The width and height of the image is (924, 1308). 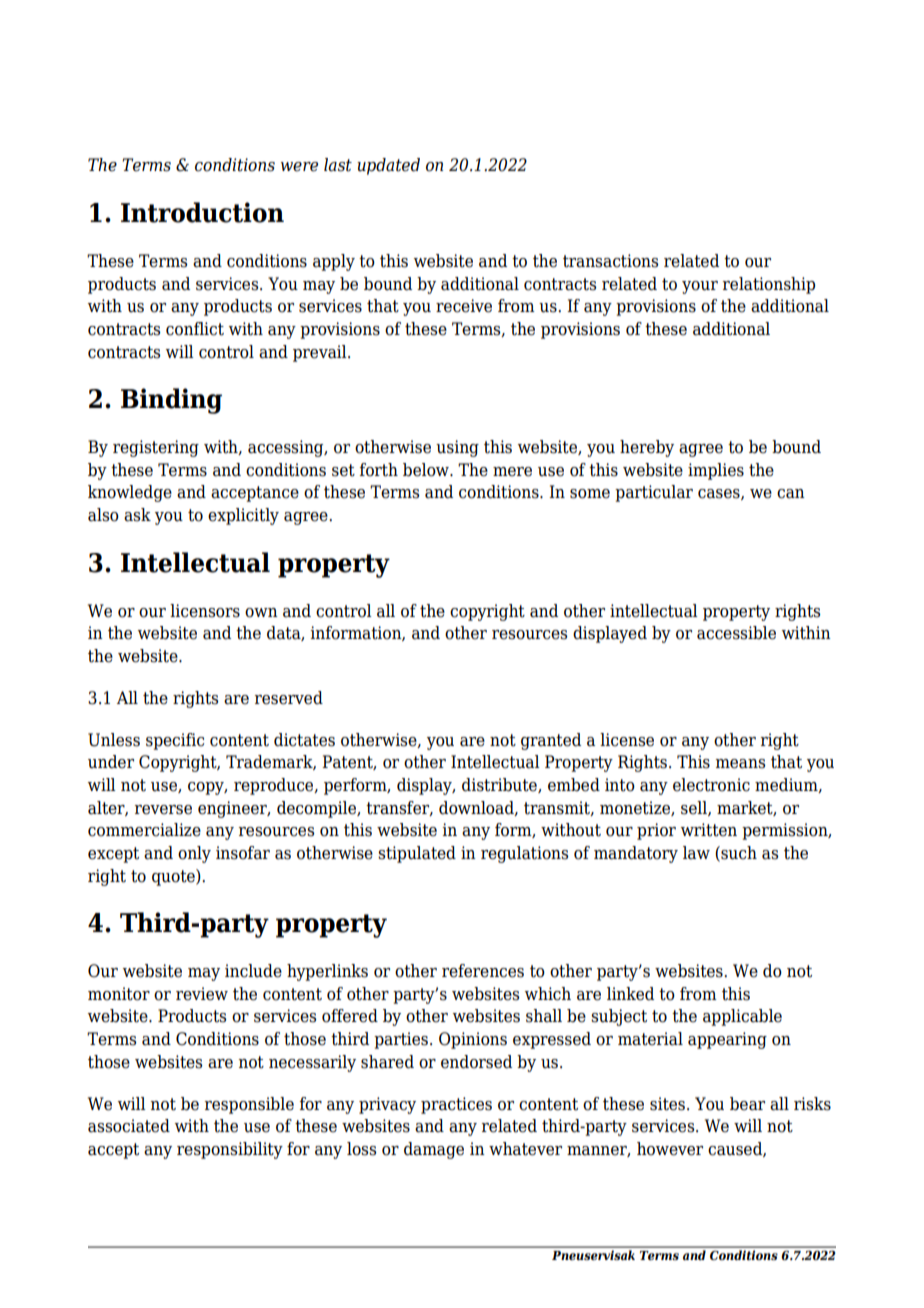 What do you see at coordinates (289, 698) in the image?
I see `reserved` at bounding box center [289, 698].
